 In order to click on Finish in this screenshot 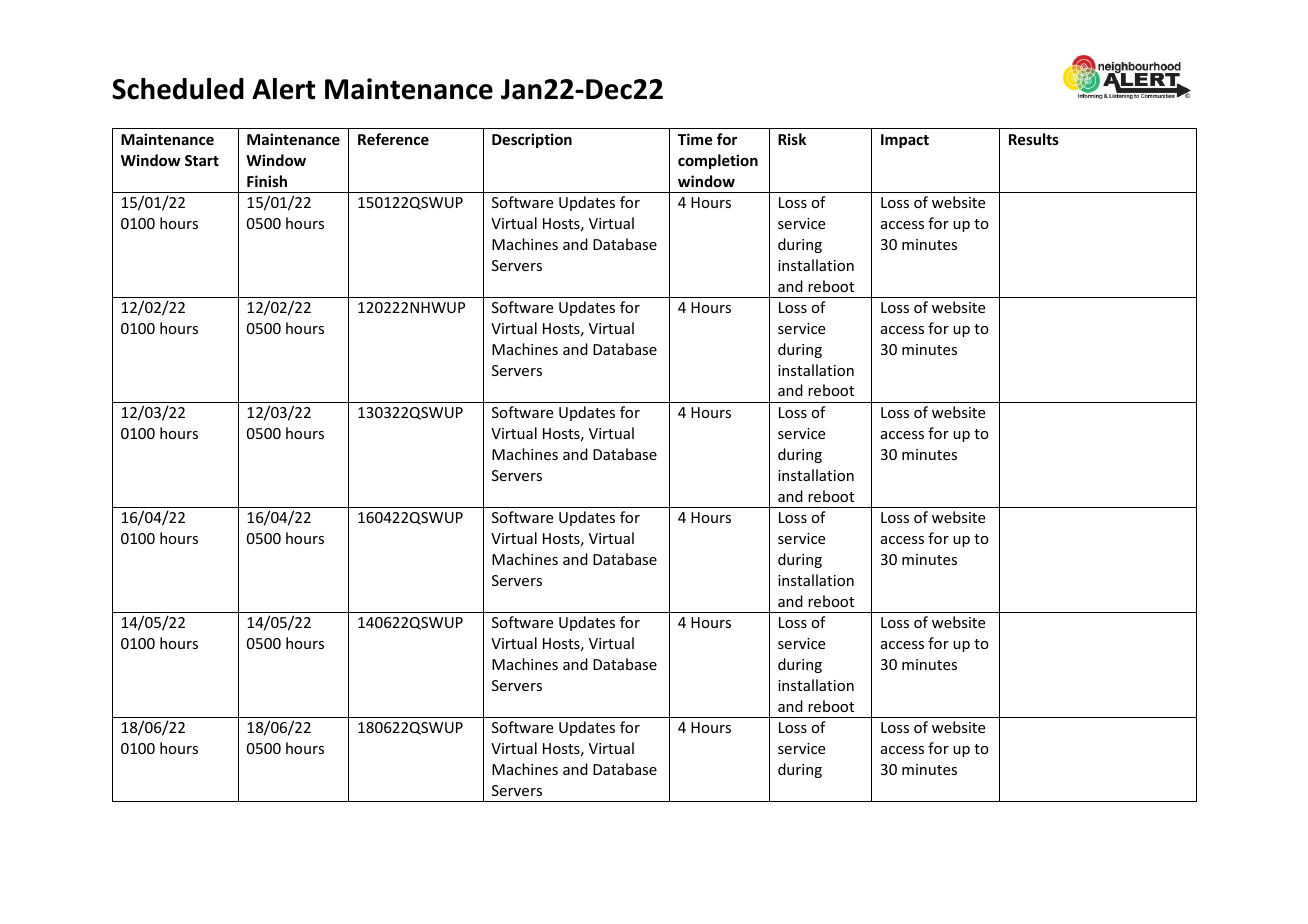, I will do `click(267, 181)`.
